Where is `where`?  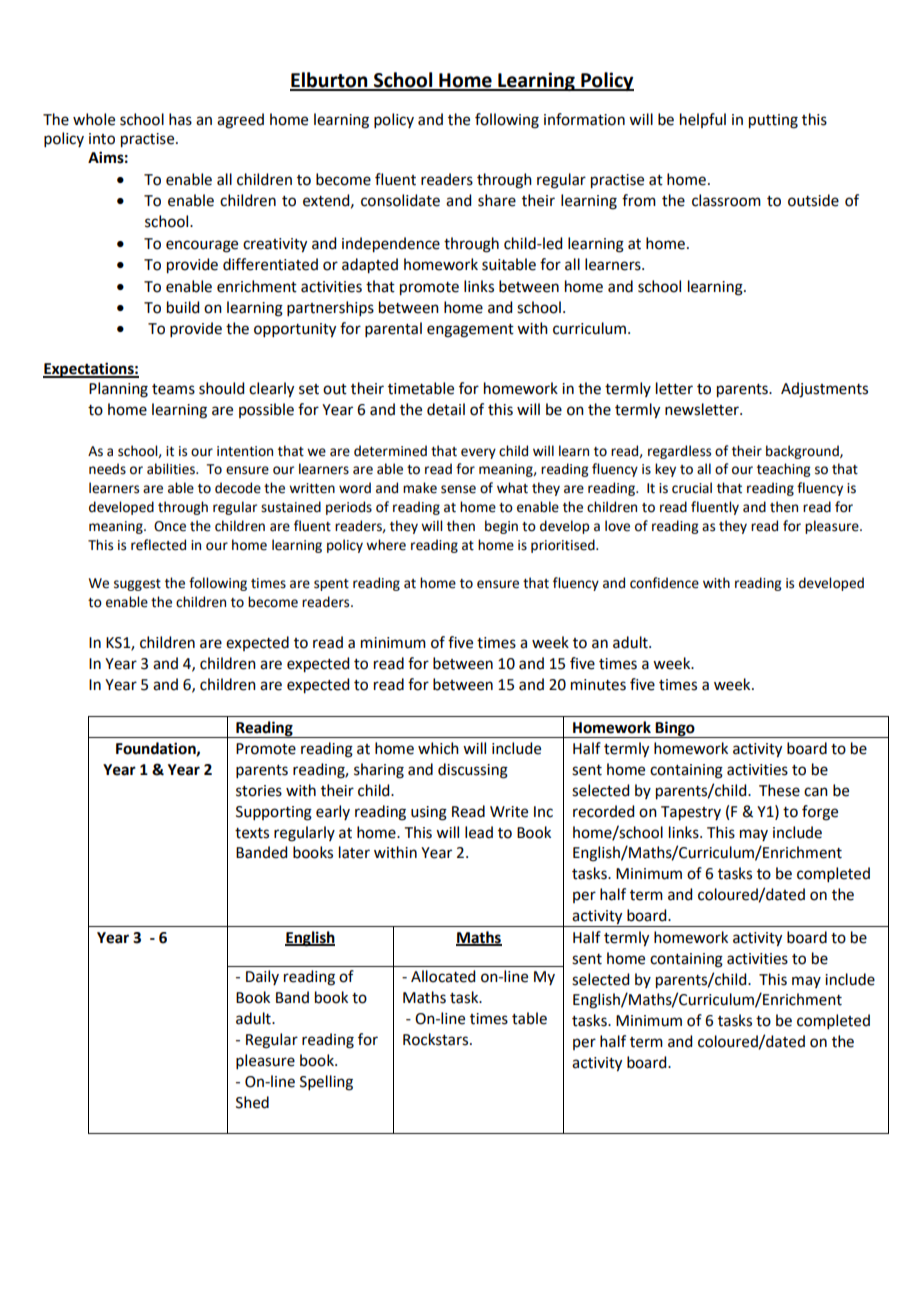 where is located at coordinates (386, 545).
